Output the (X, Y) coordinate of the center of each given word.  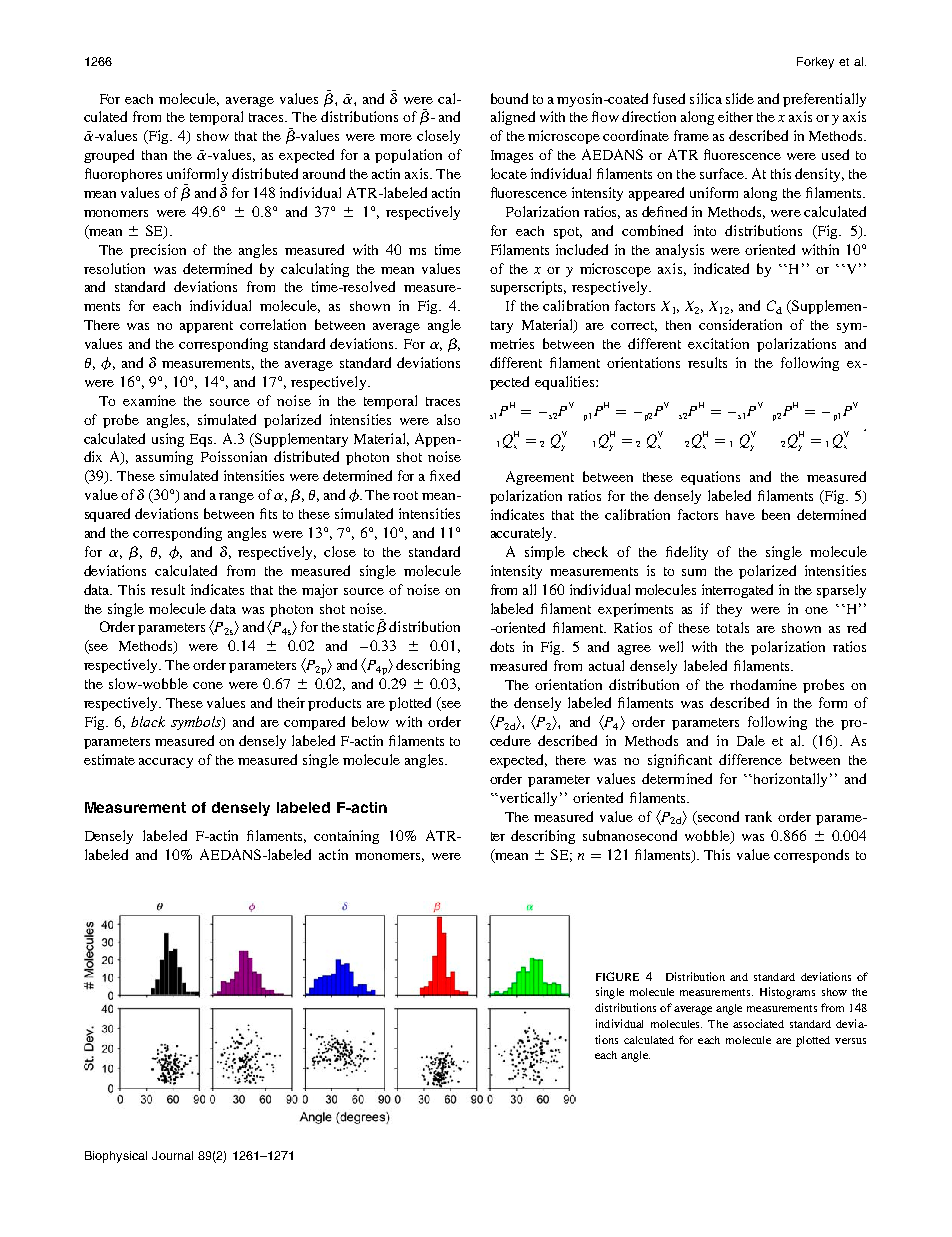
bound (509, 98)
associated (758, 1023)
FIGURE (617, 976)
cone (208, 685)
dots (502, 646)
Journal (172, 1155)
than (154, 155)
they (729, 610)
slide (740, 98)
